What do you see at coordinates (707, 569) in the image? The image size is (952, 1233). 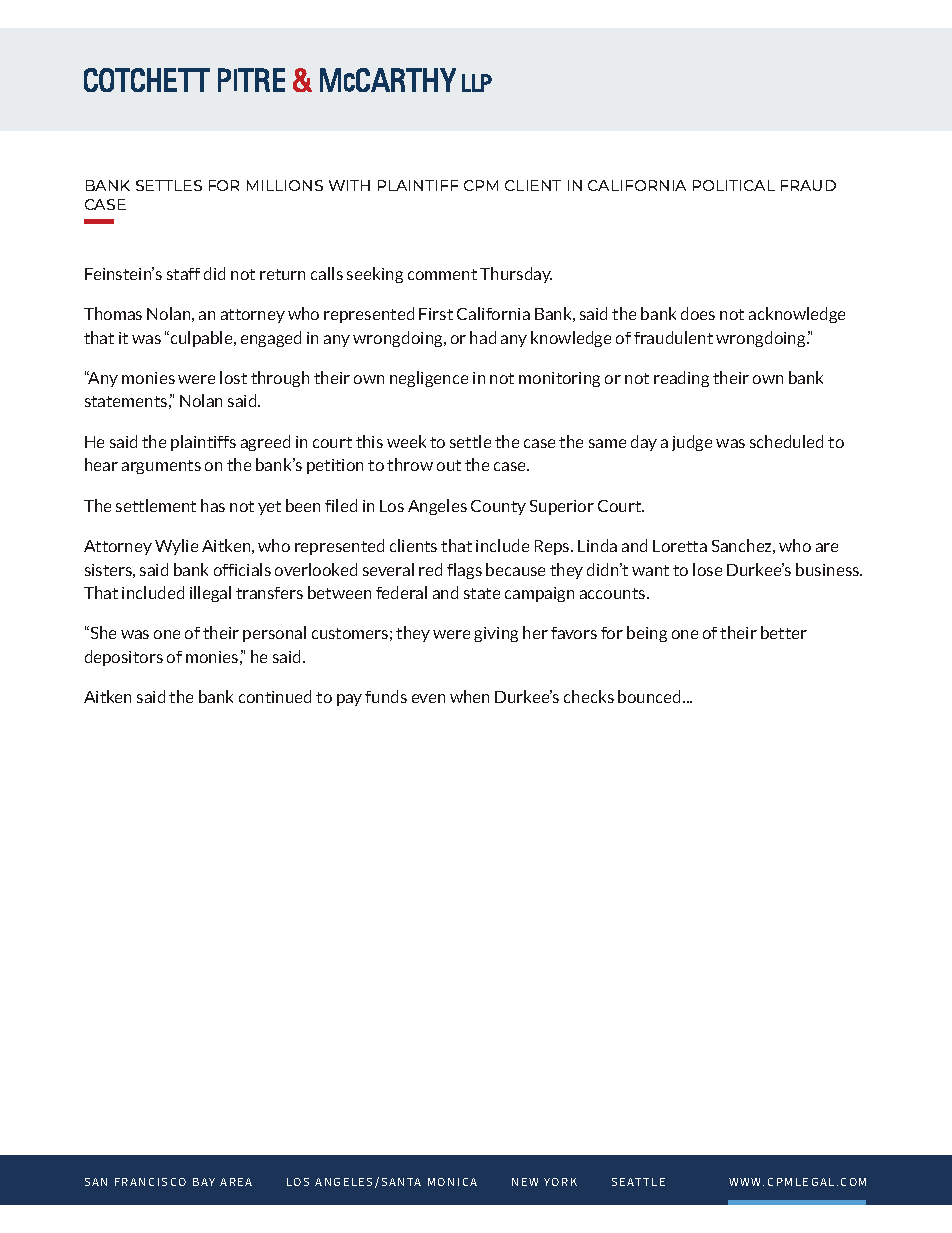 I see `lose` at bounding box center [707, 569].
